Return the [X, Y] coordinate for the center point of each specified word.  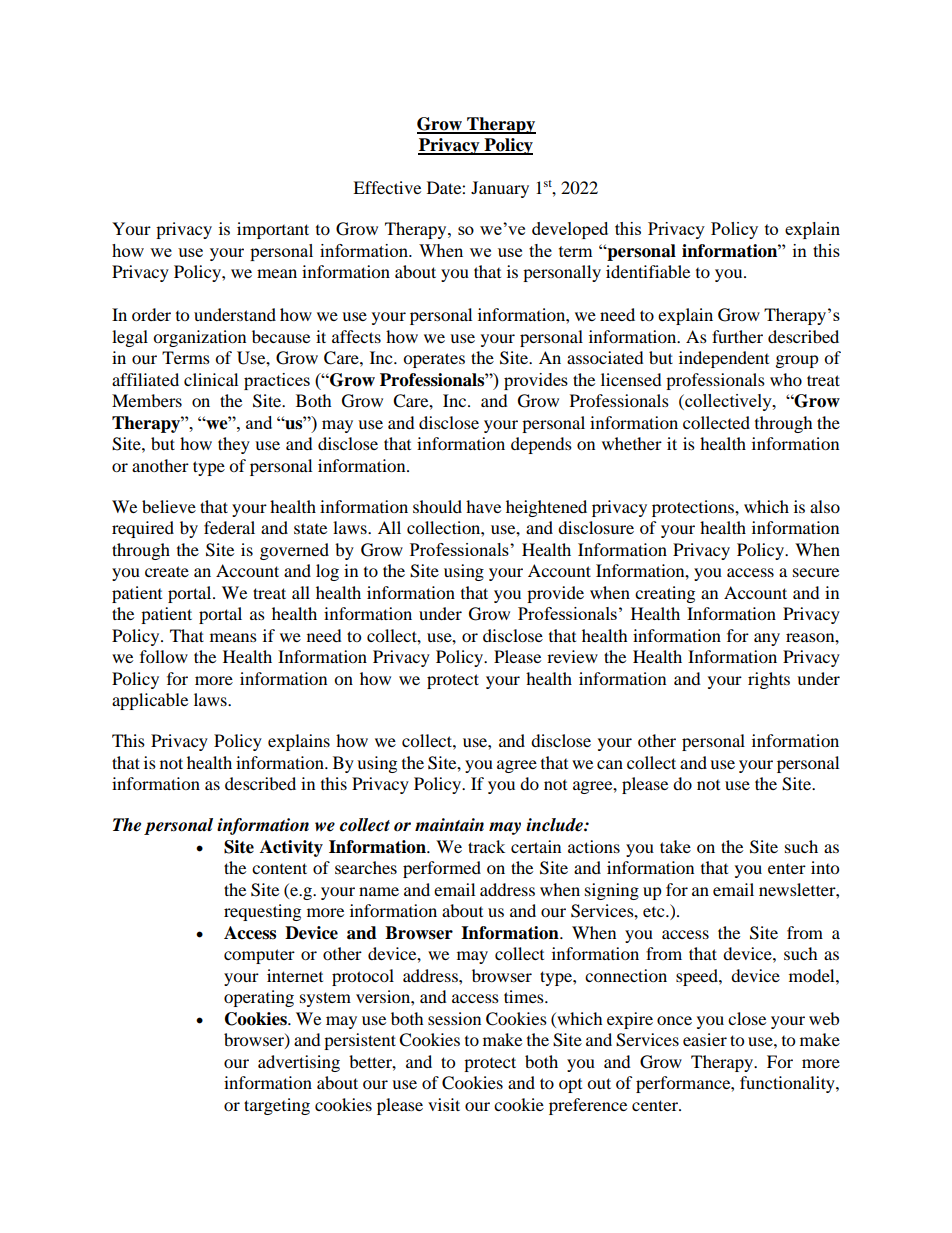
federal [229, 527]
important [273, 230]
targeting [277, 1106]
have [483, 506]
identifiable [648, 271]
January [500, 189]
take [675, 846]
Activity [291, 848]
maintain [449, 824]
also [825, 506]
